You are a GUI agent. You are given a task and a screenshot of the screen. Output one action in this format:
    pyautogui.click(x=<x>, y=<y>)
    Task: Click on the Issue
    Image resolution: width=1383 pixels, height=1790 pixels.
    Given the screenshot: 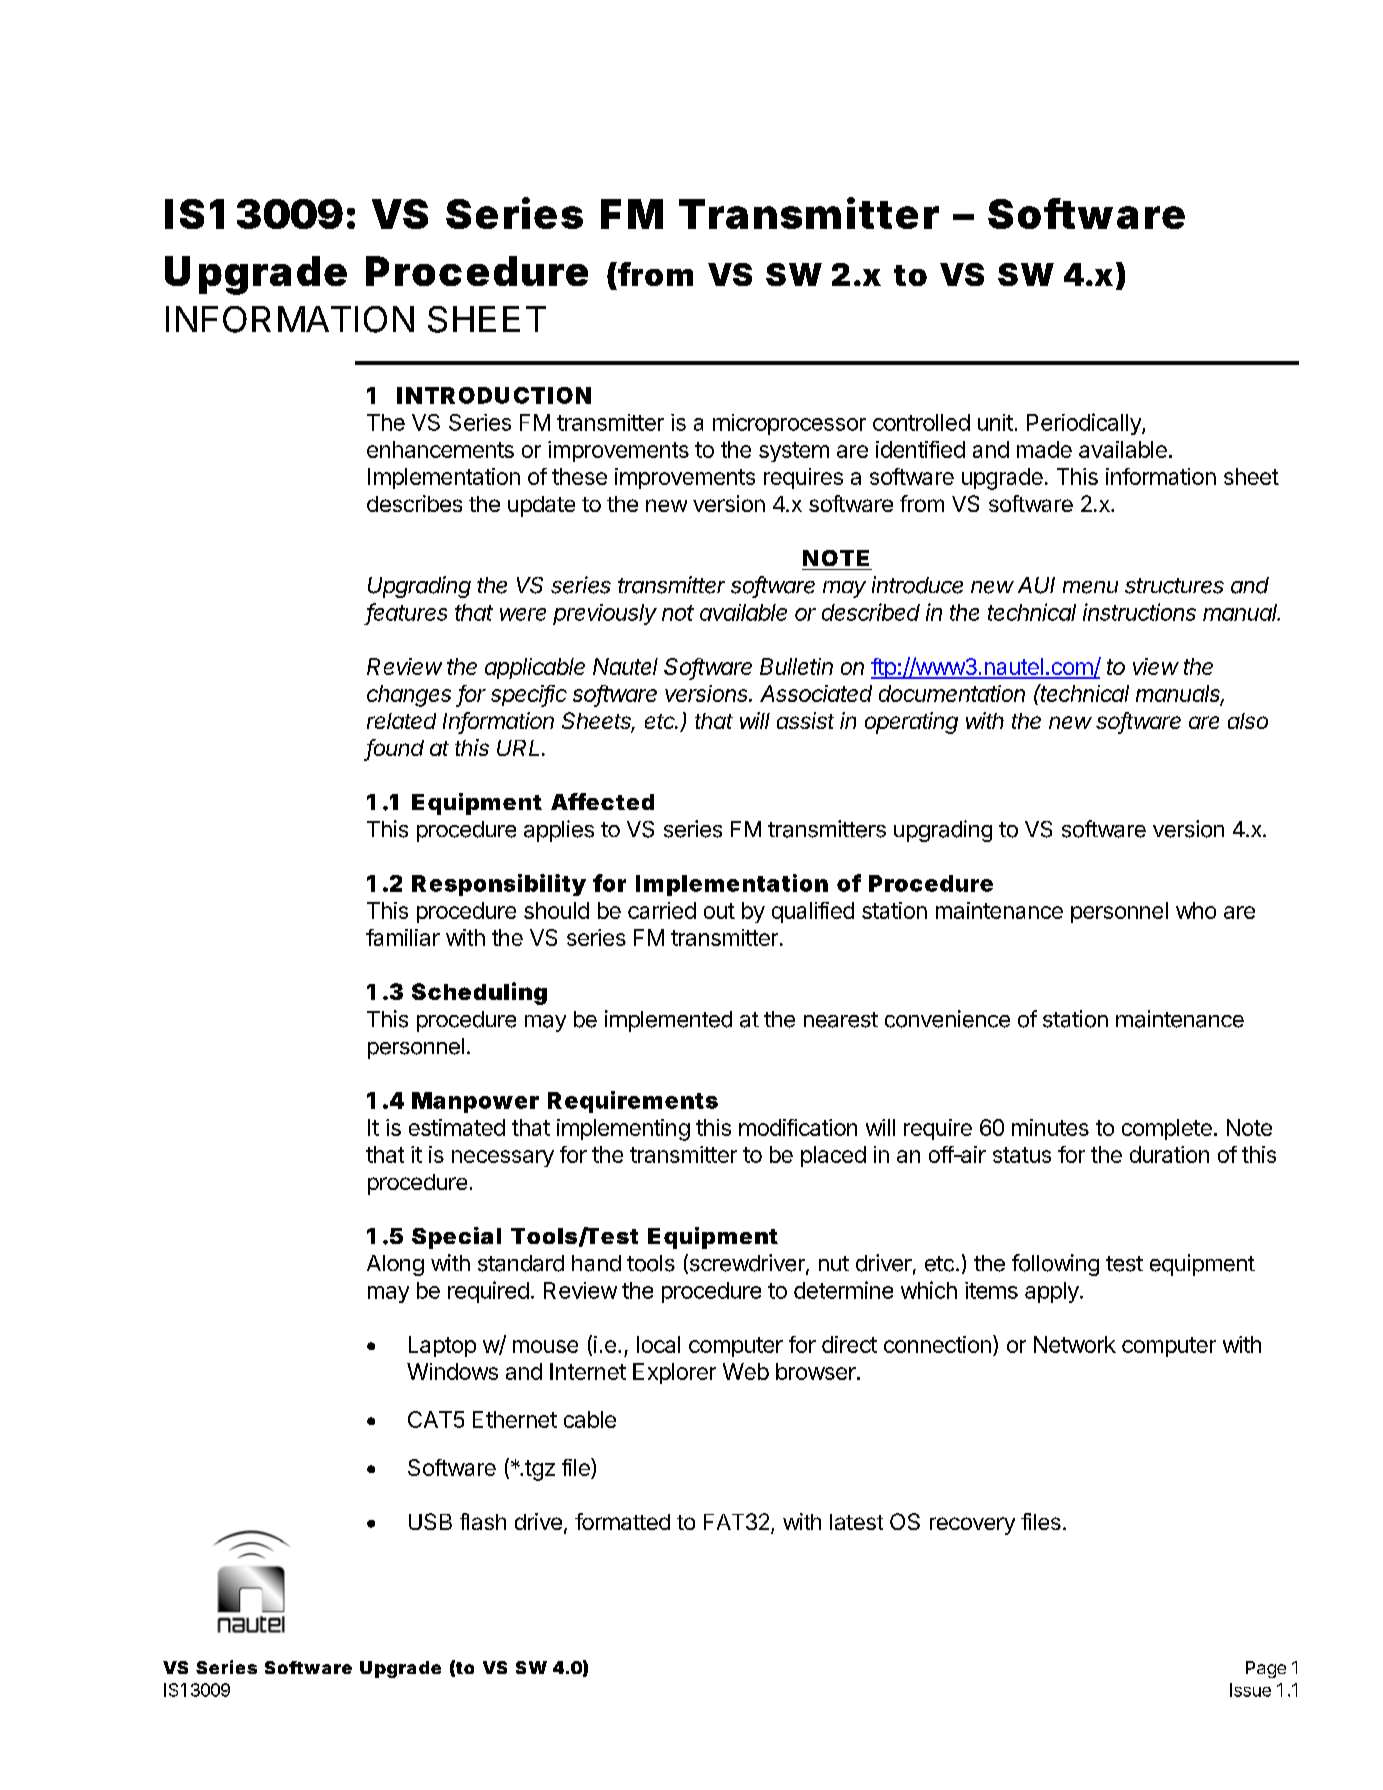 What is the action you would take?
    pyautogui.click(x=1250, y=1690)
